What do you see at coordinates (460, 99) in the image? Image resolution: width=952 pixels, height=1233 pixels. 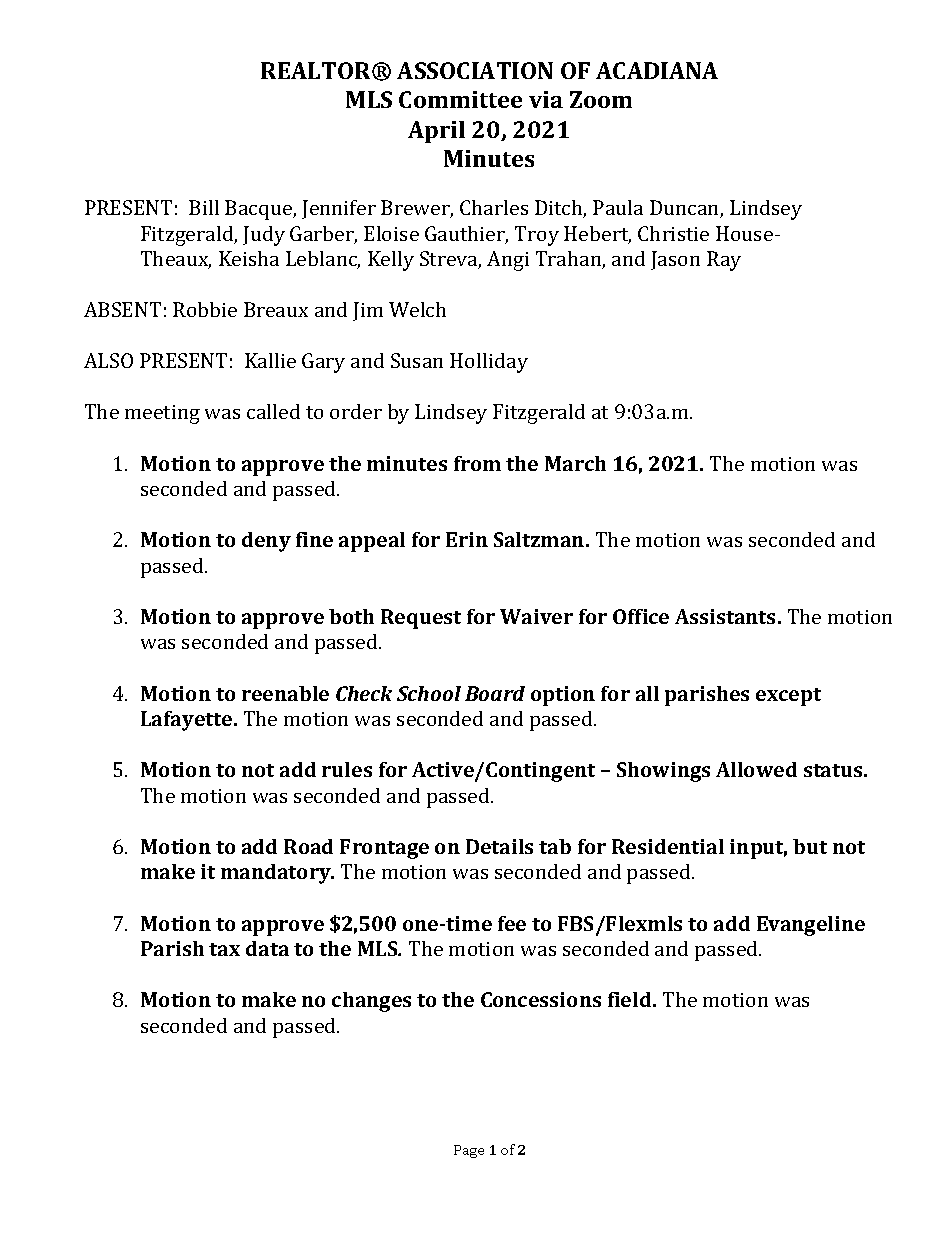 I see `Committee` at bounding box center [460, 99].
